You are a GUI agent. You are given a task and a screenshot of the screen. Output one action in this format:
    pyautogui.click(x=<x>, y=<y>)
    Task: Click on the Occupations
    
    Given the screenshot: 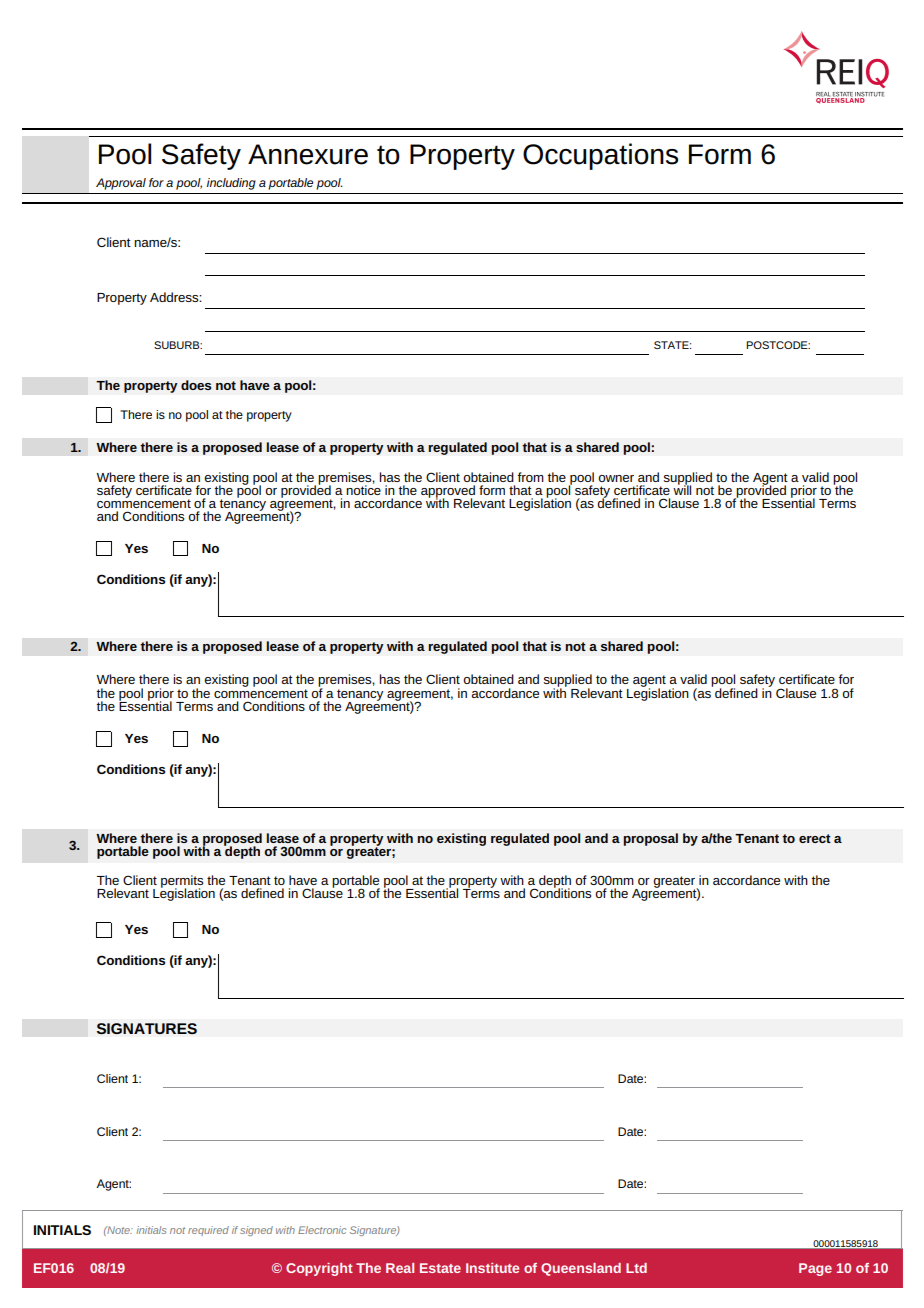 What is the action you would take?
    pyautogui.click(x=600, y=156)
